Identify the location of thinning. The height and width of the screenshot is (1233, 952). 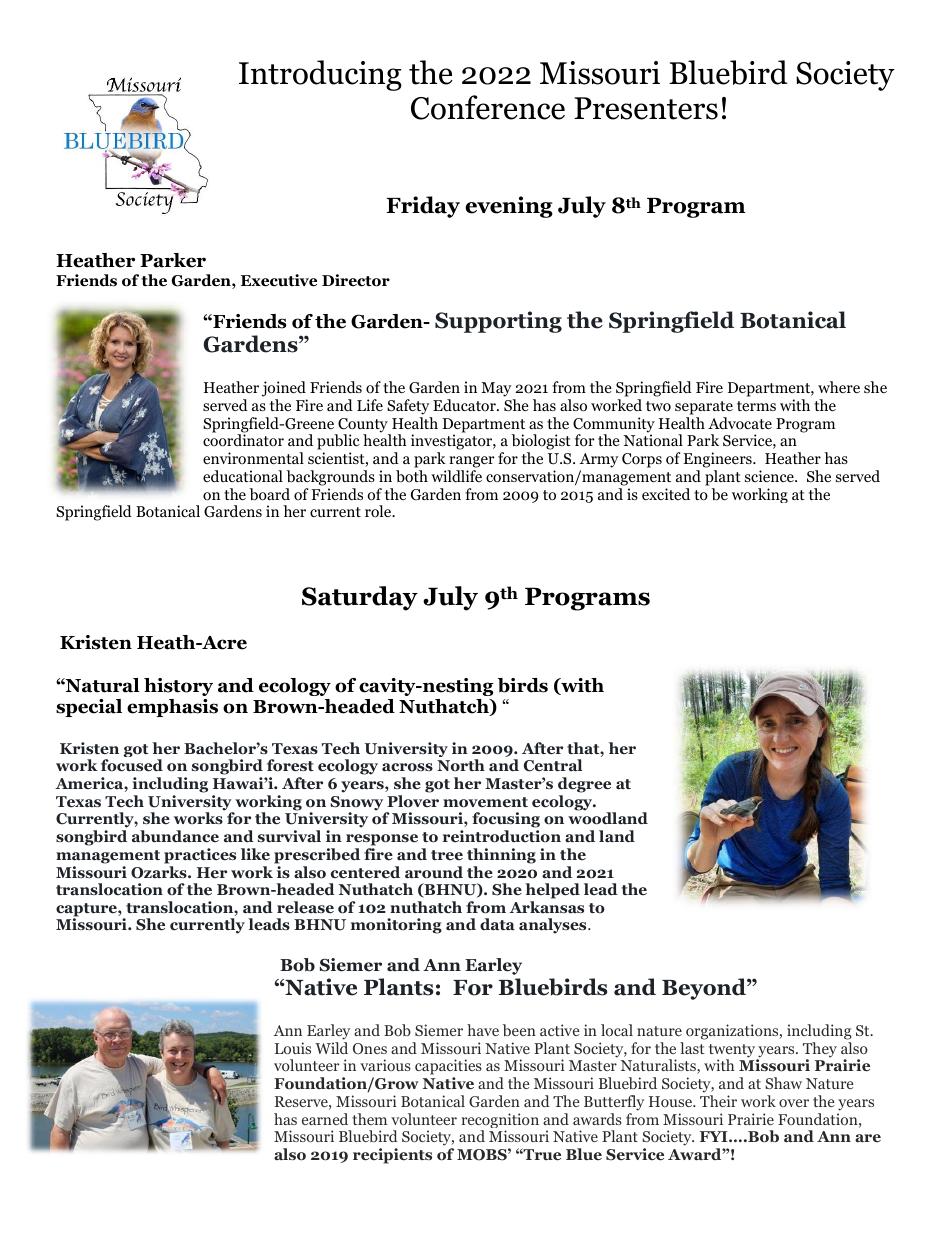
(501, 856).
